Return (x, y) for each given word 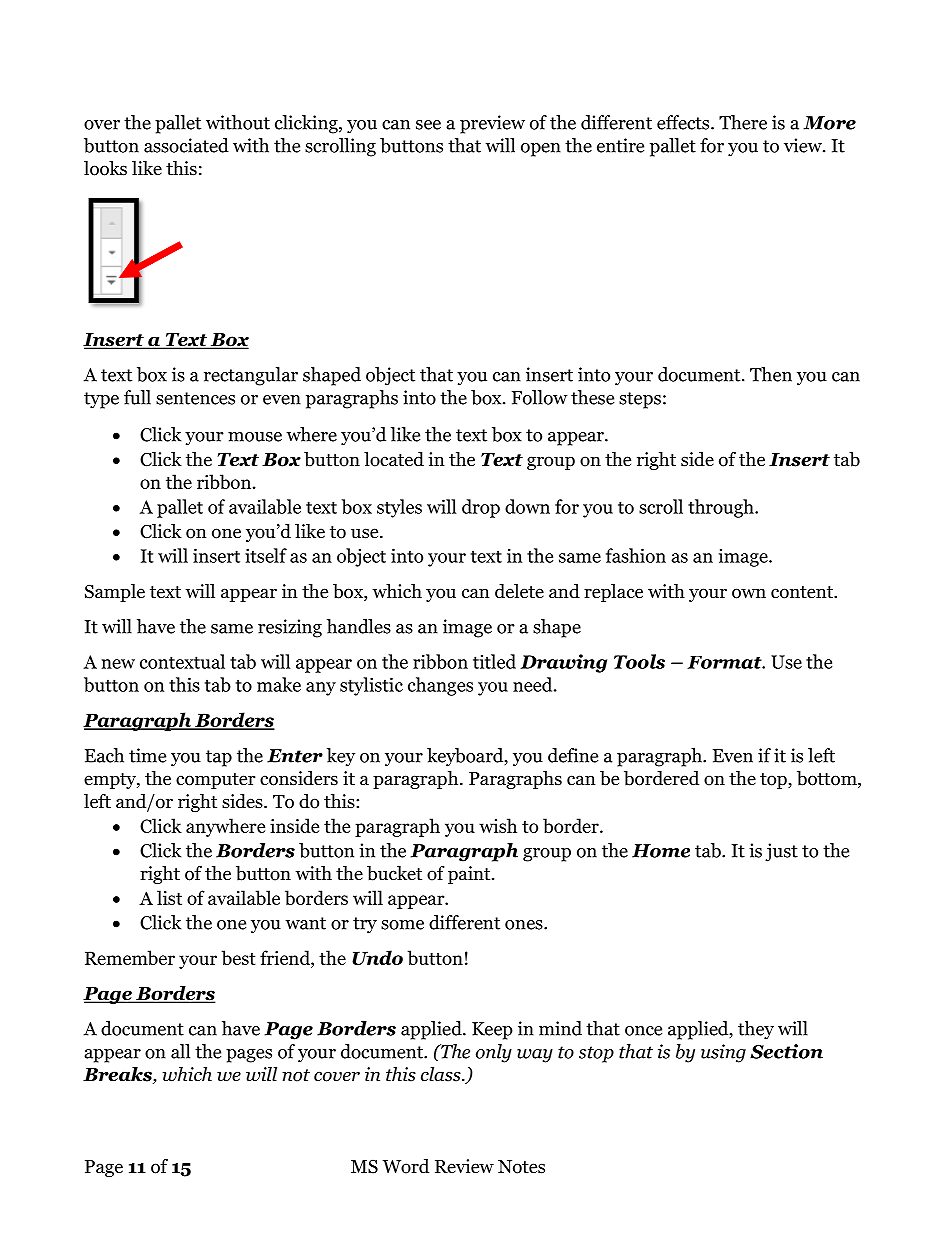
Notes (521, 1167)
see (428, 125)
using (723, 1053)
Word (405, 1166)
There (743, 122)
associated (186, 145)
